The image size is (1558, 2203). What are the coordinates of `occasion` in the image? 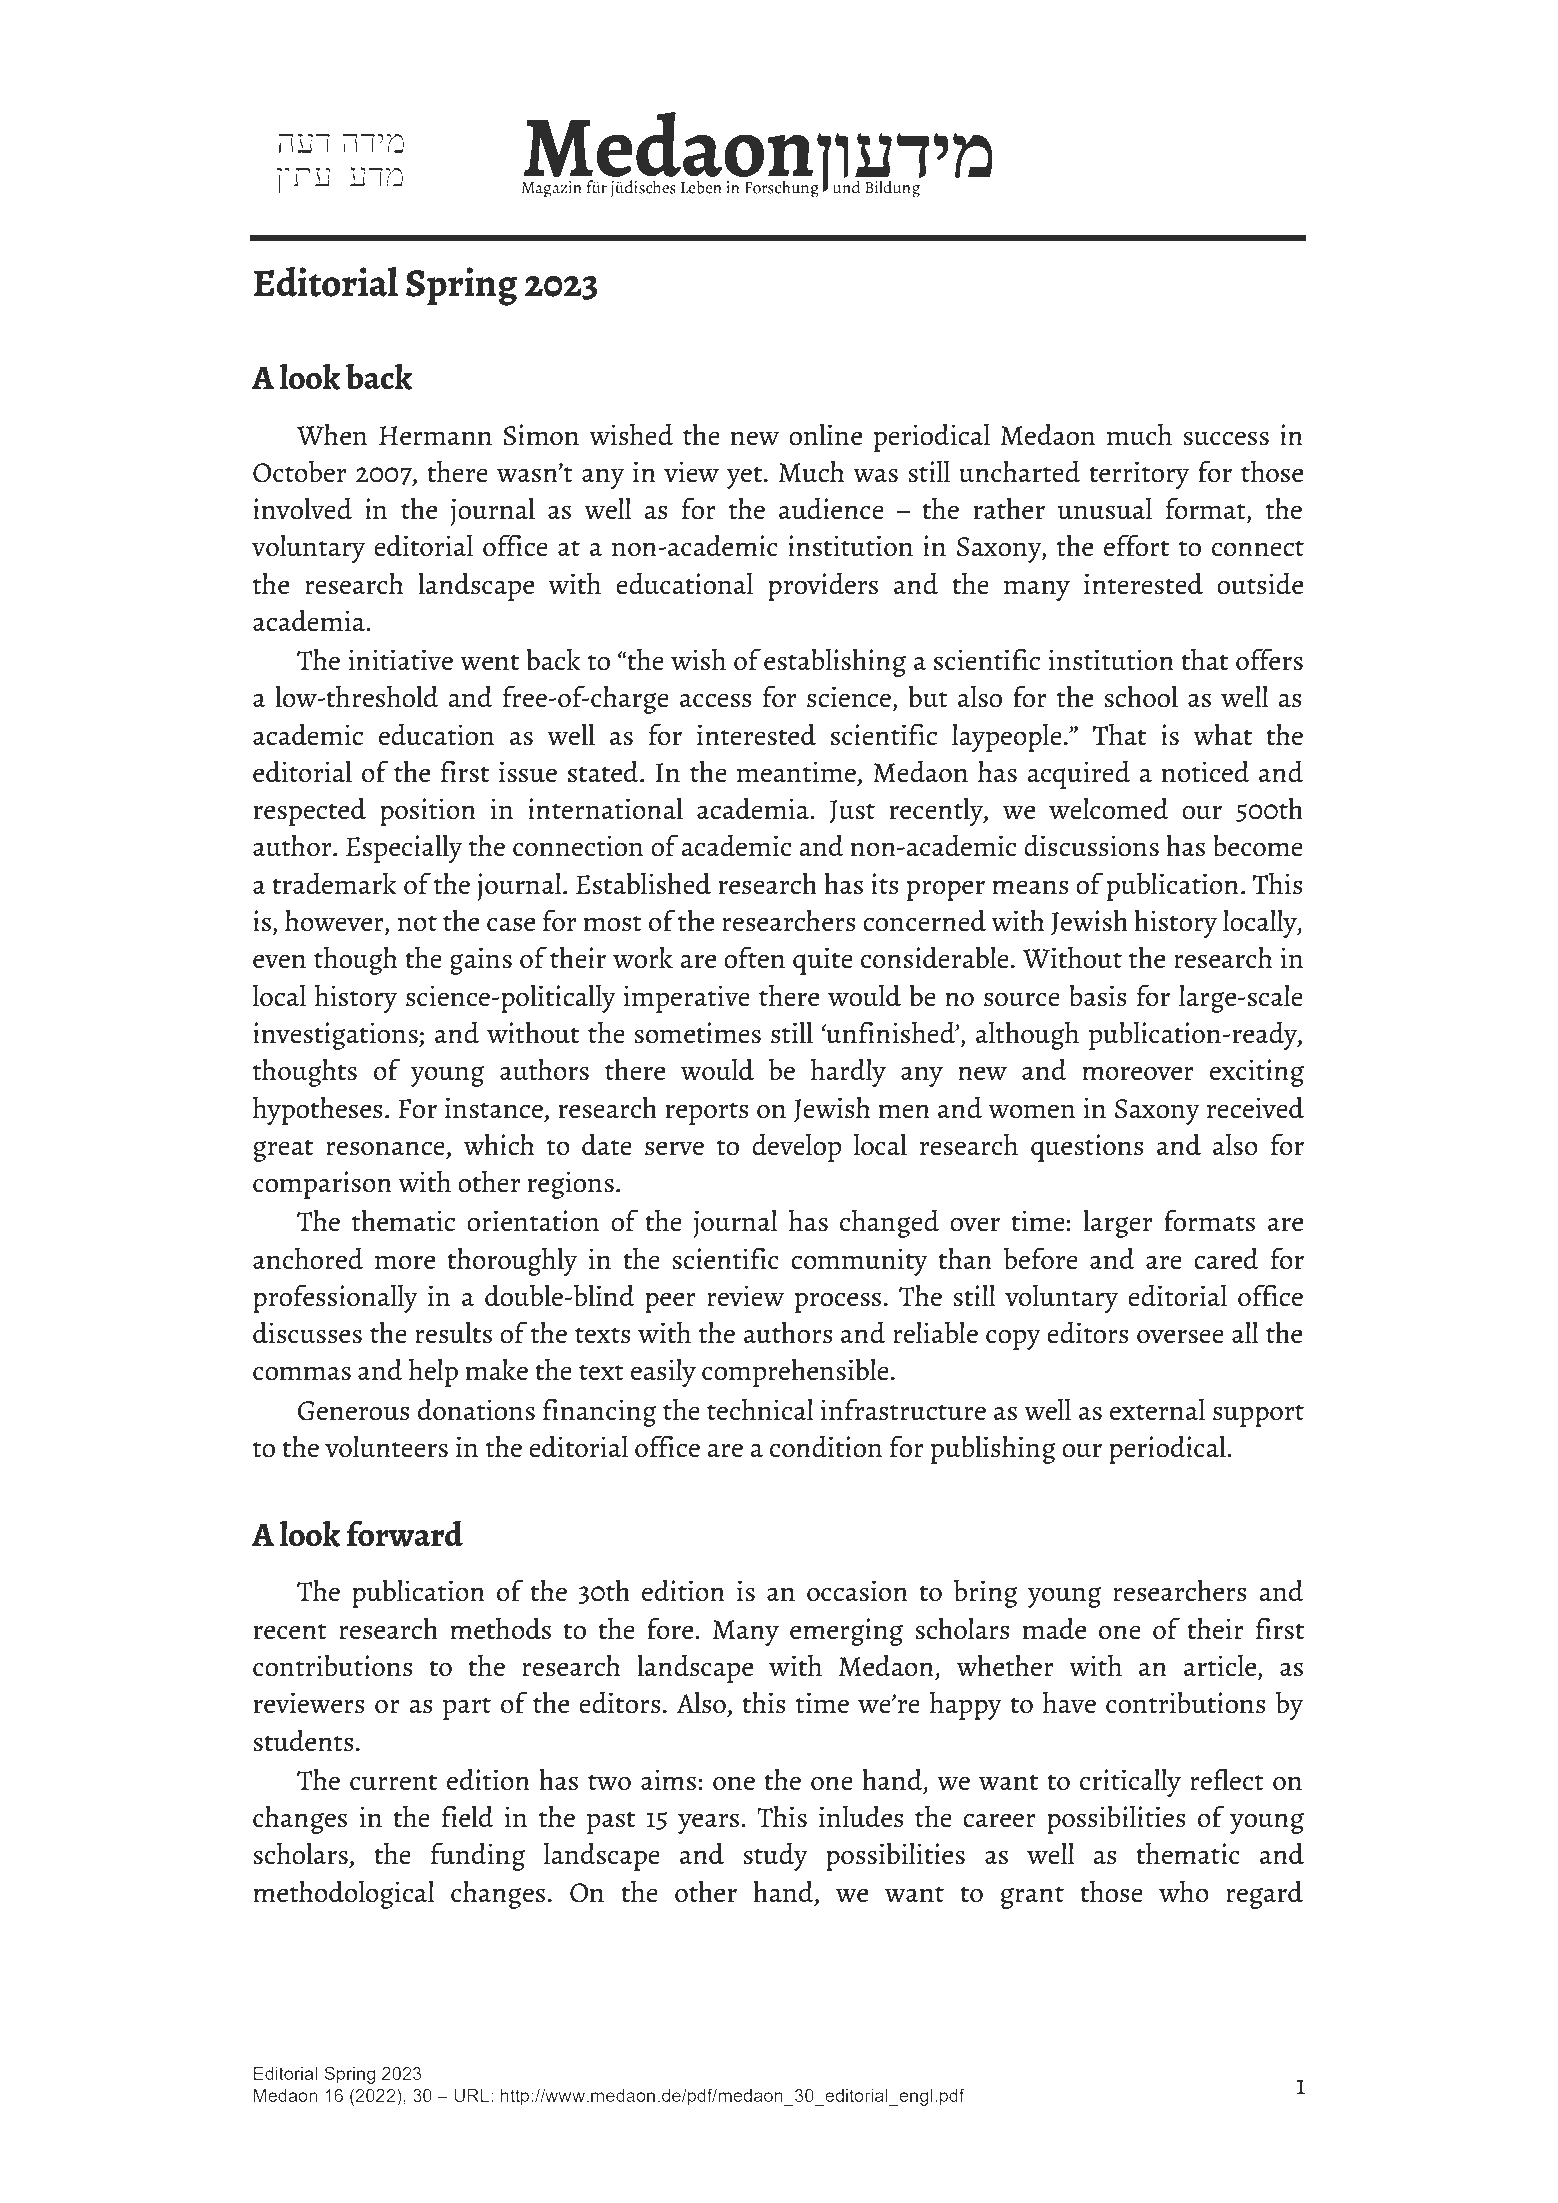 It's located at (857, 1591).
